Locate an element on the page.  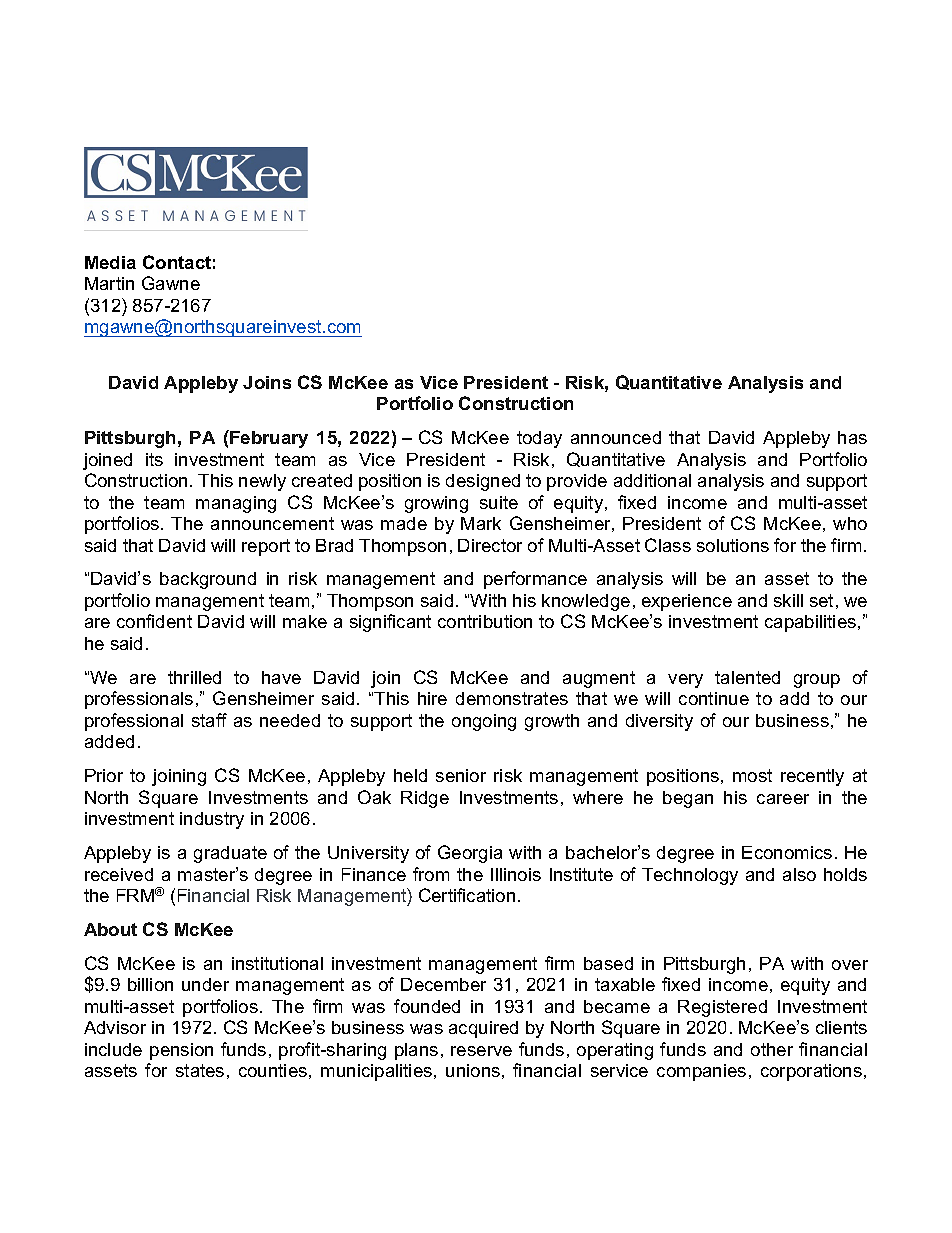
thrilled is located at coordinates (194, 677).
